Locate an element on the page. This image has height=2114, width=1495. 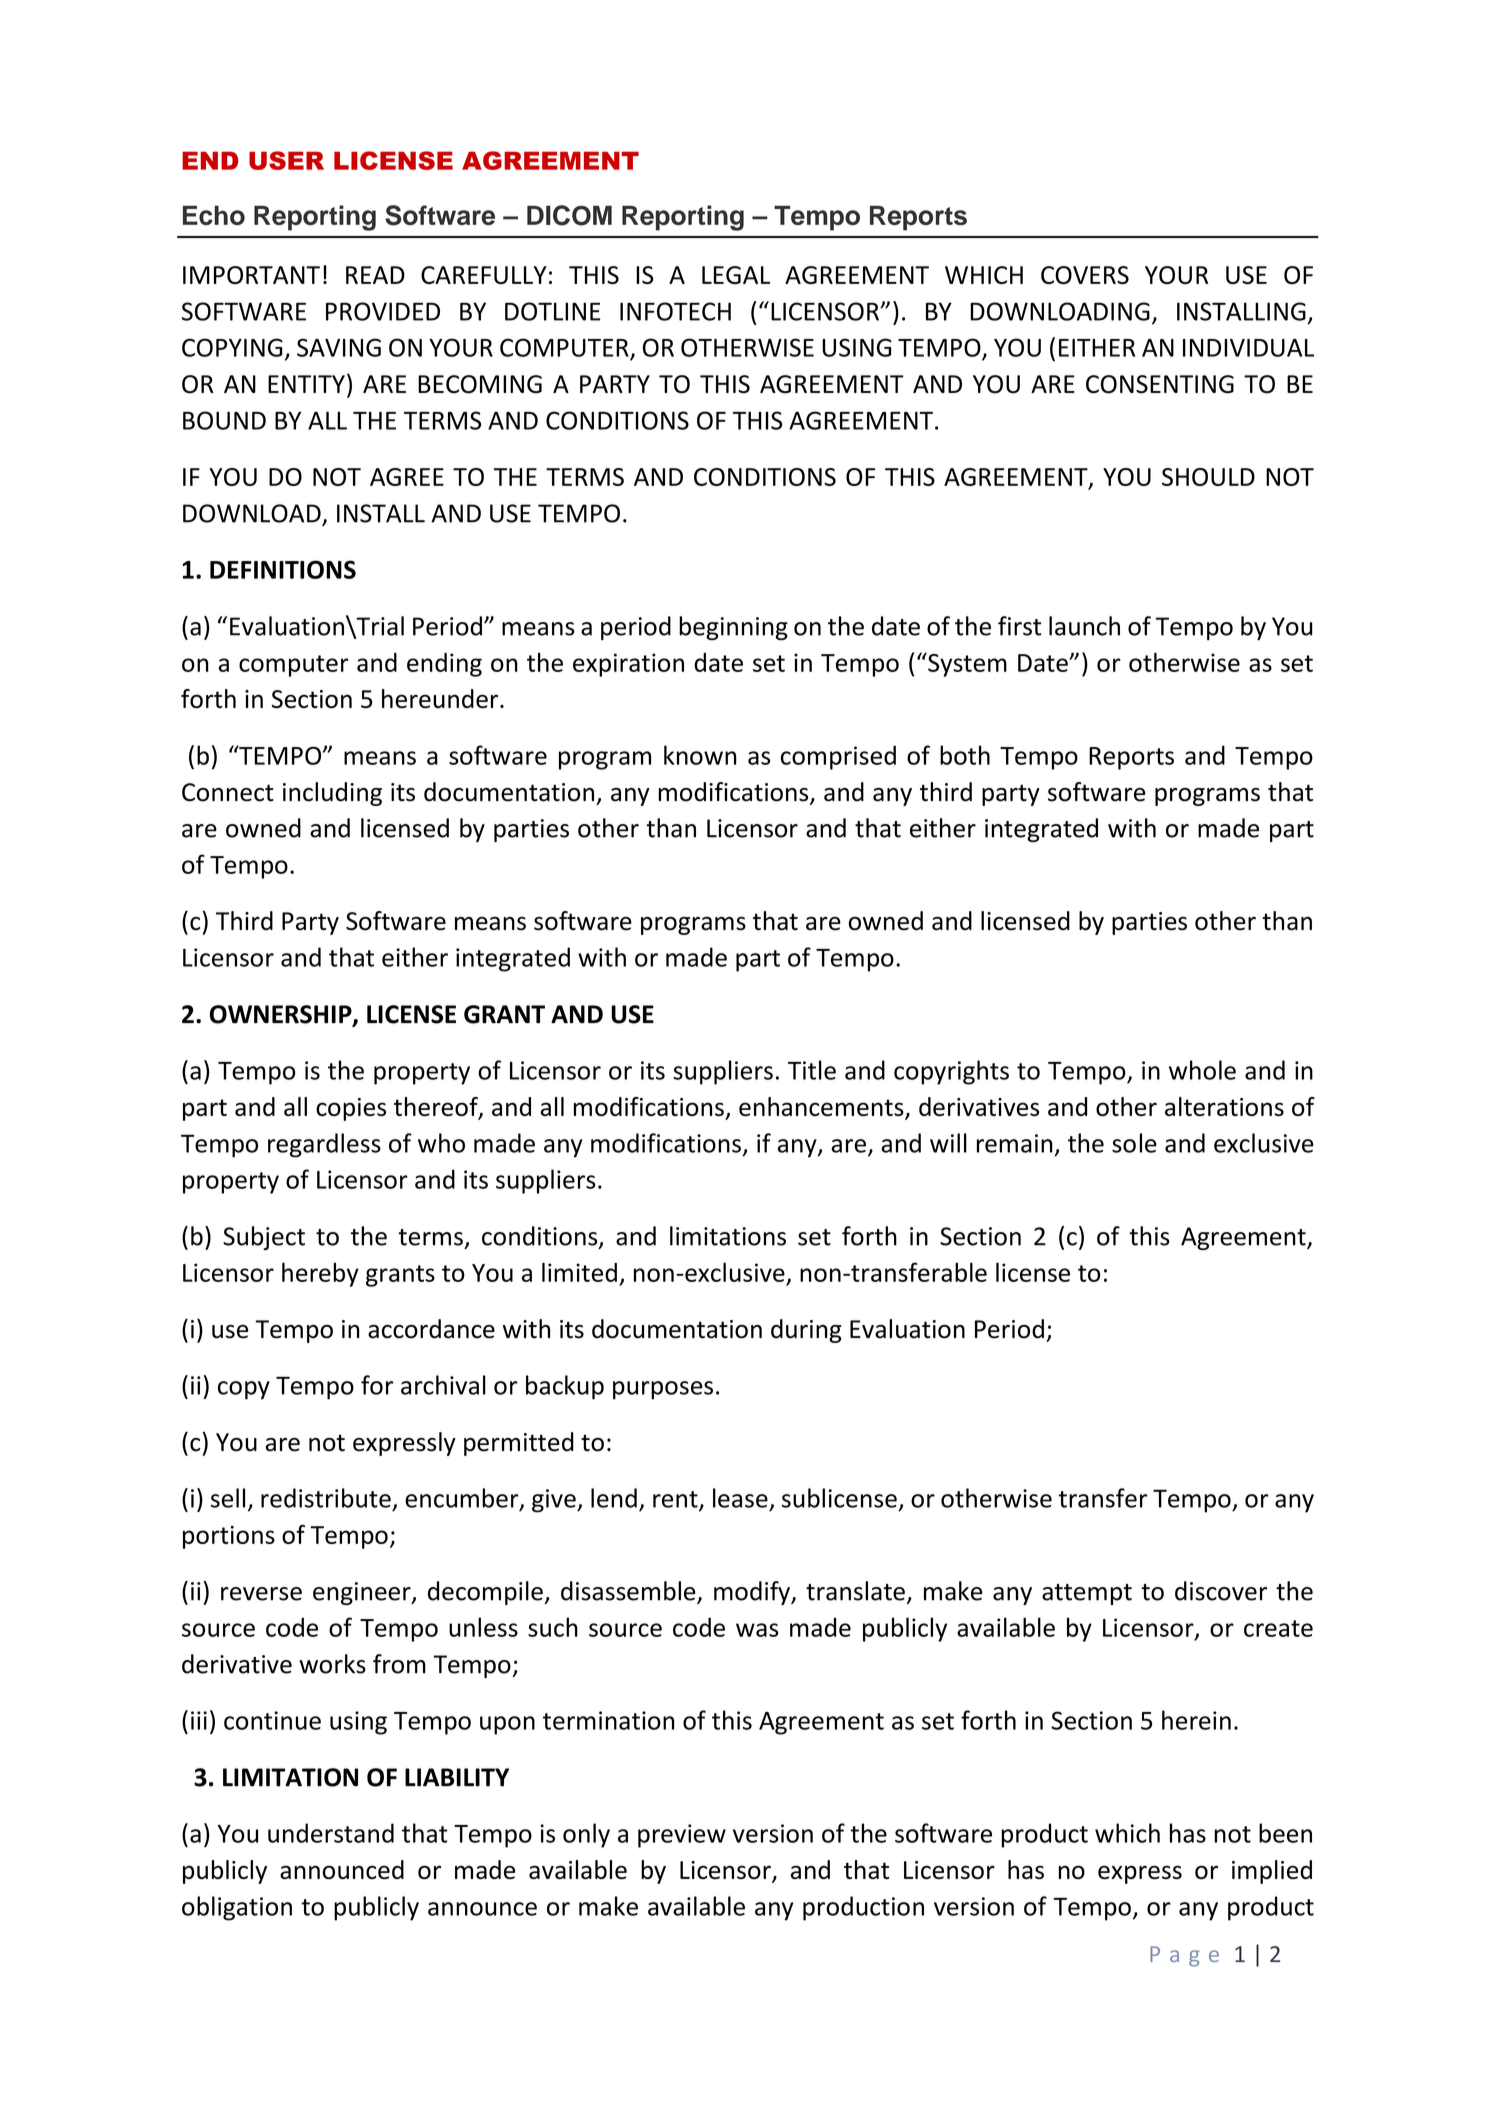
discover is located at coordinates (1221, 1591).
